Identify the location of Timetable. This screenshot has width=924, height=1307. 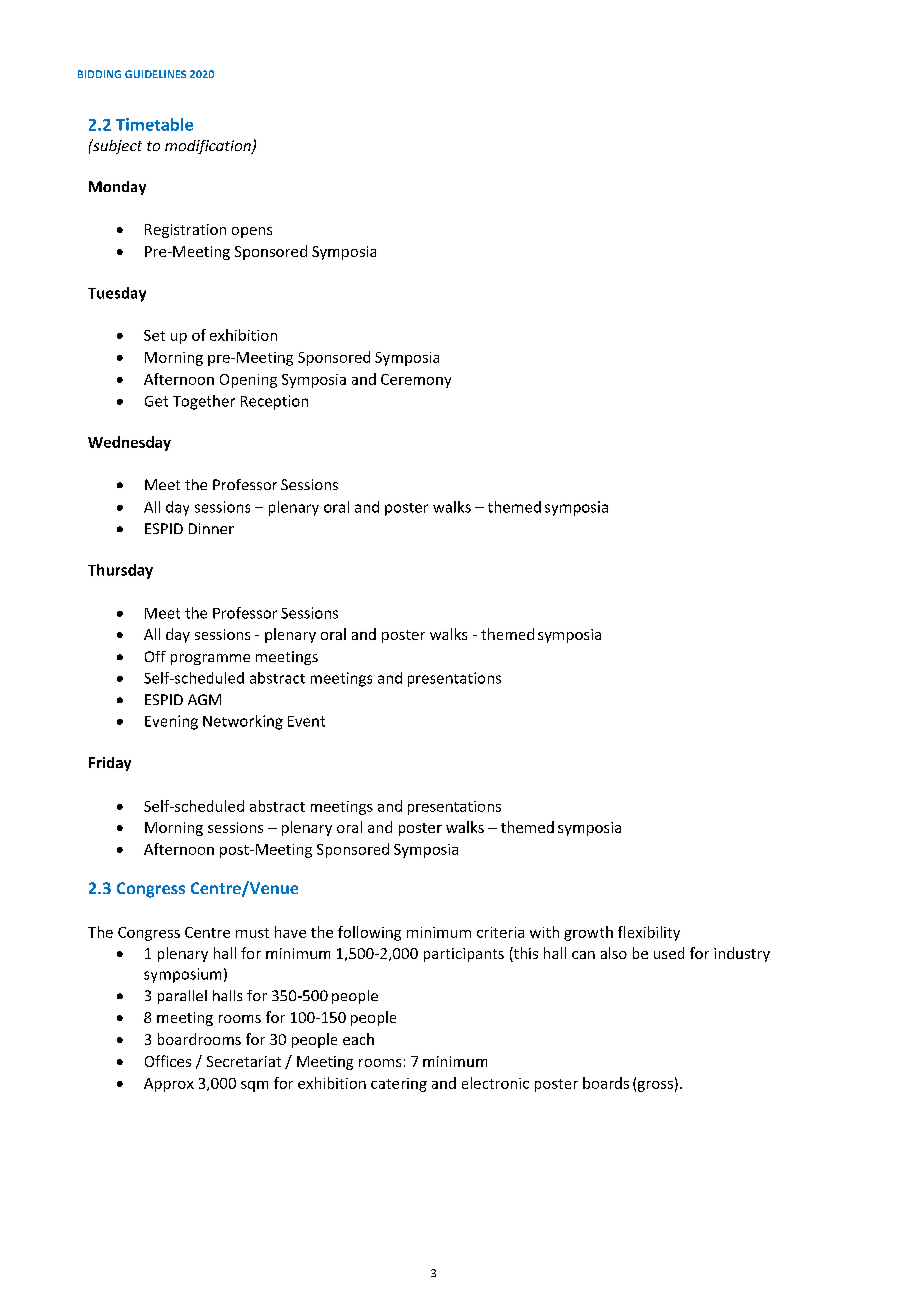
(154, 124).
